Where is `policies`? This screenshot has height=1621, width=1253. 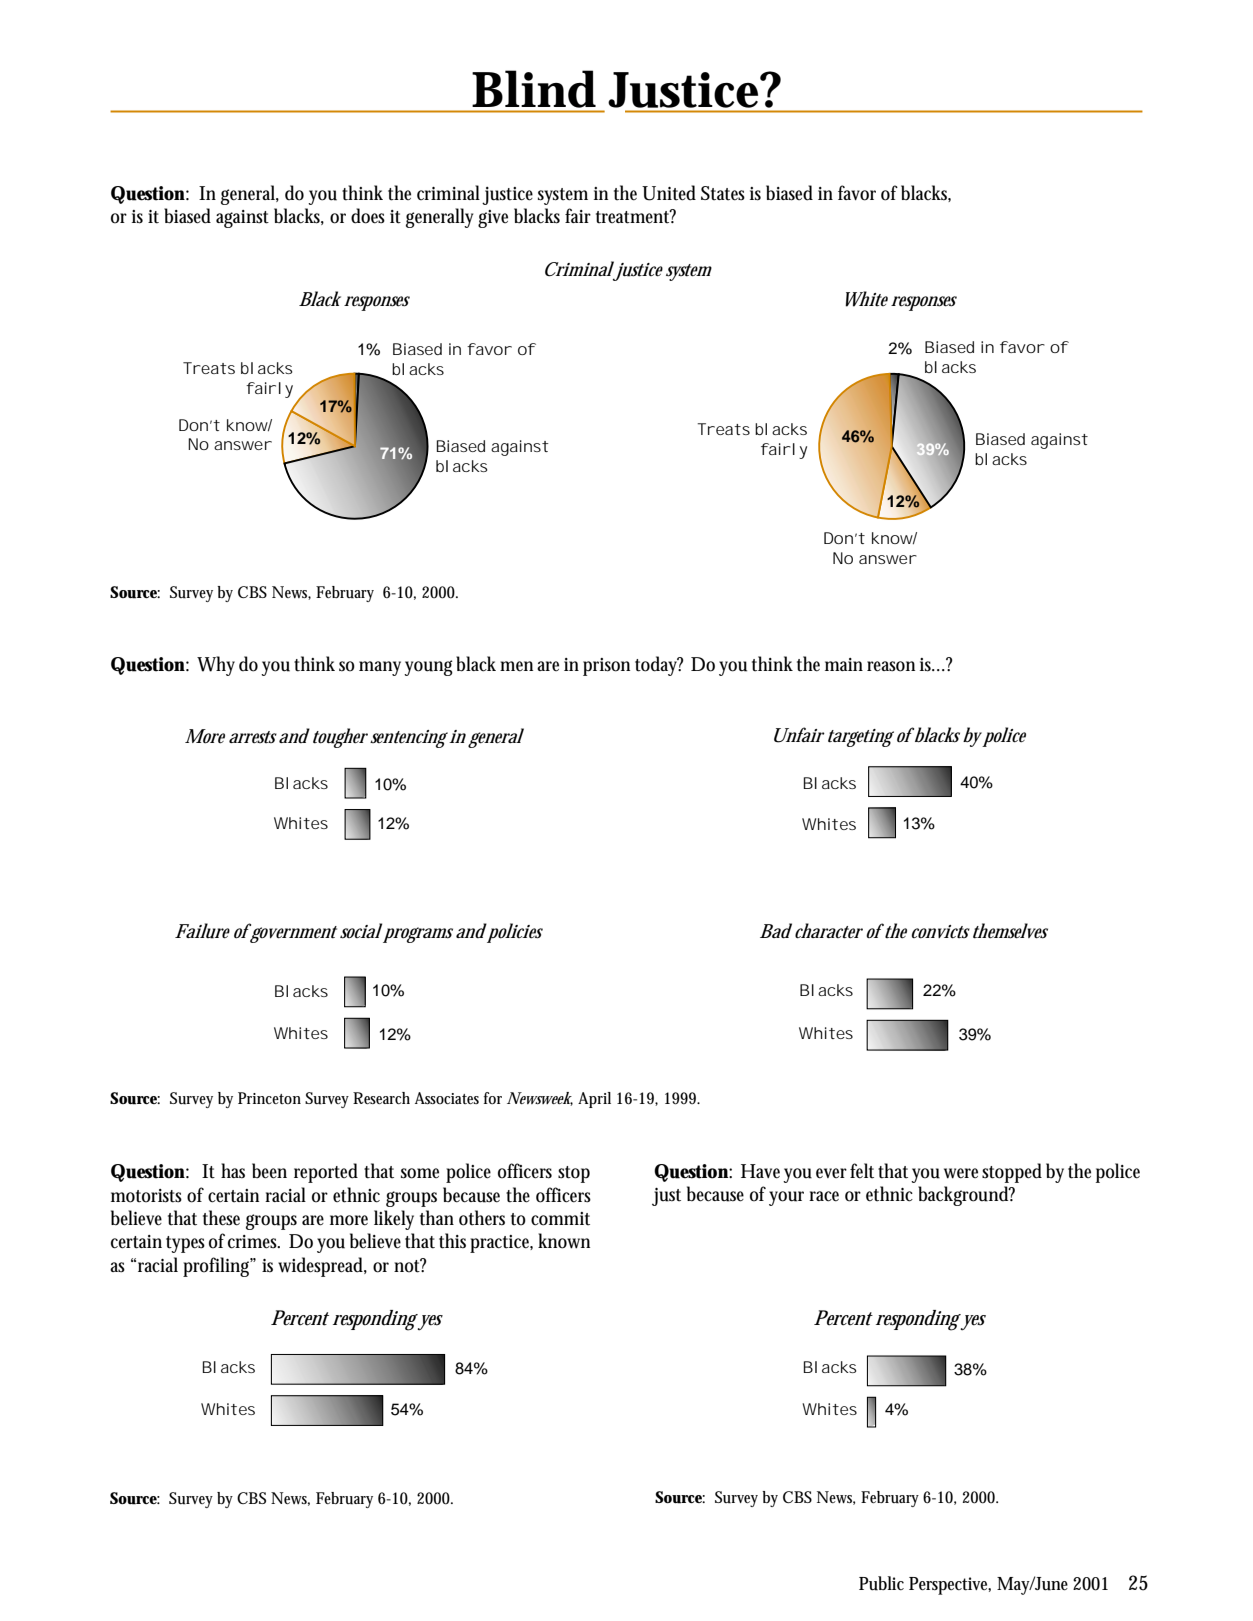
policies is located at coordinates (515, 933).
